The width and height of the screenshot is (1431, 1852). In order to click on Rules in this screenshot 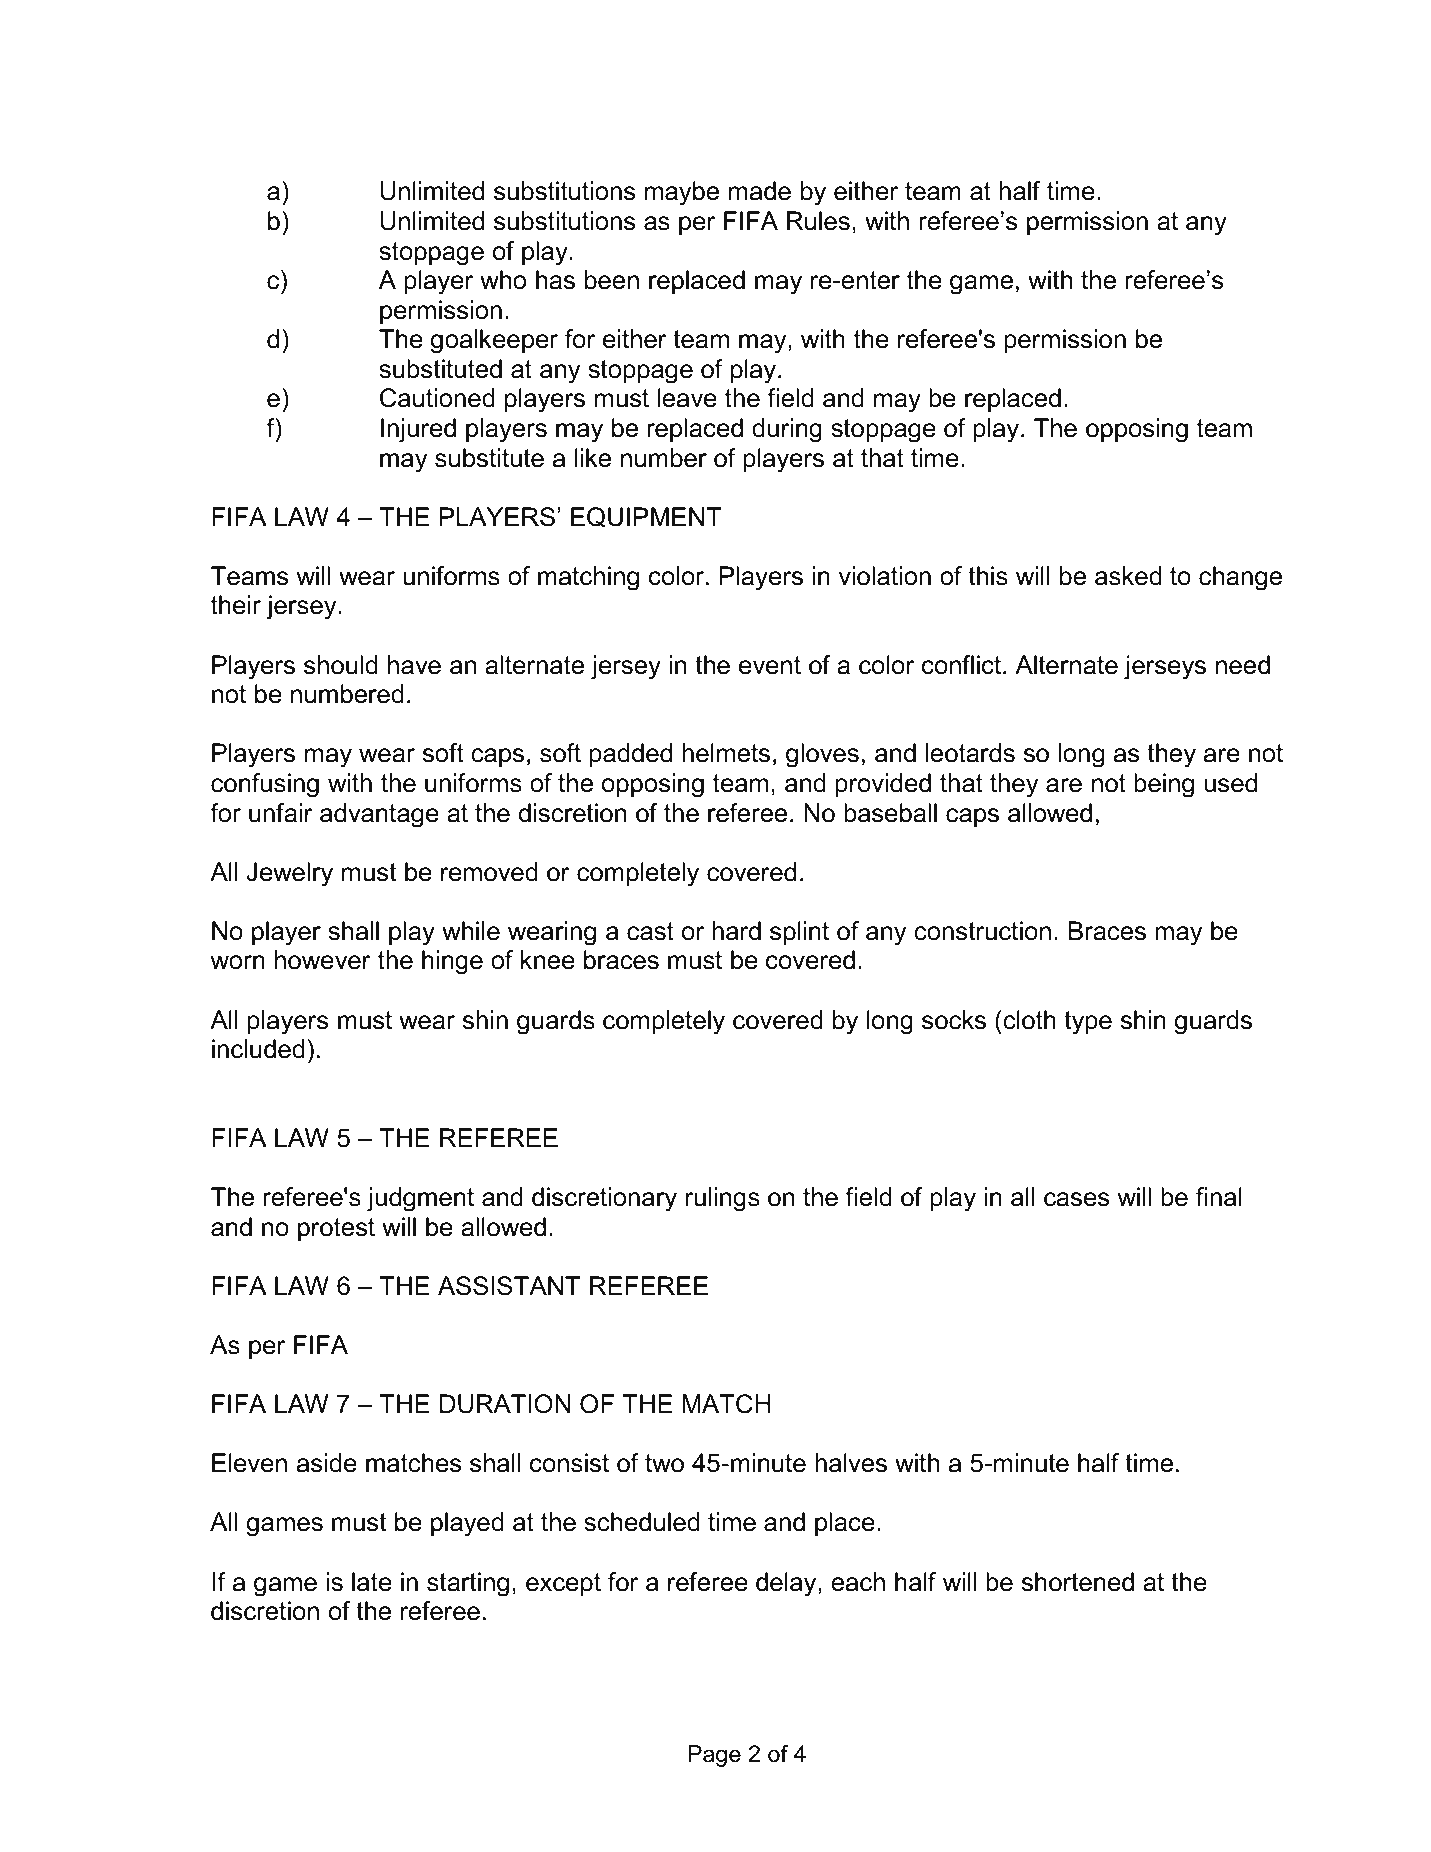, I will do `click(818, 221)`.
